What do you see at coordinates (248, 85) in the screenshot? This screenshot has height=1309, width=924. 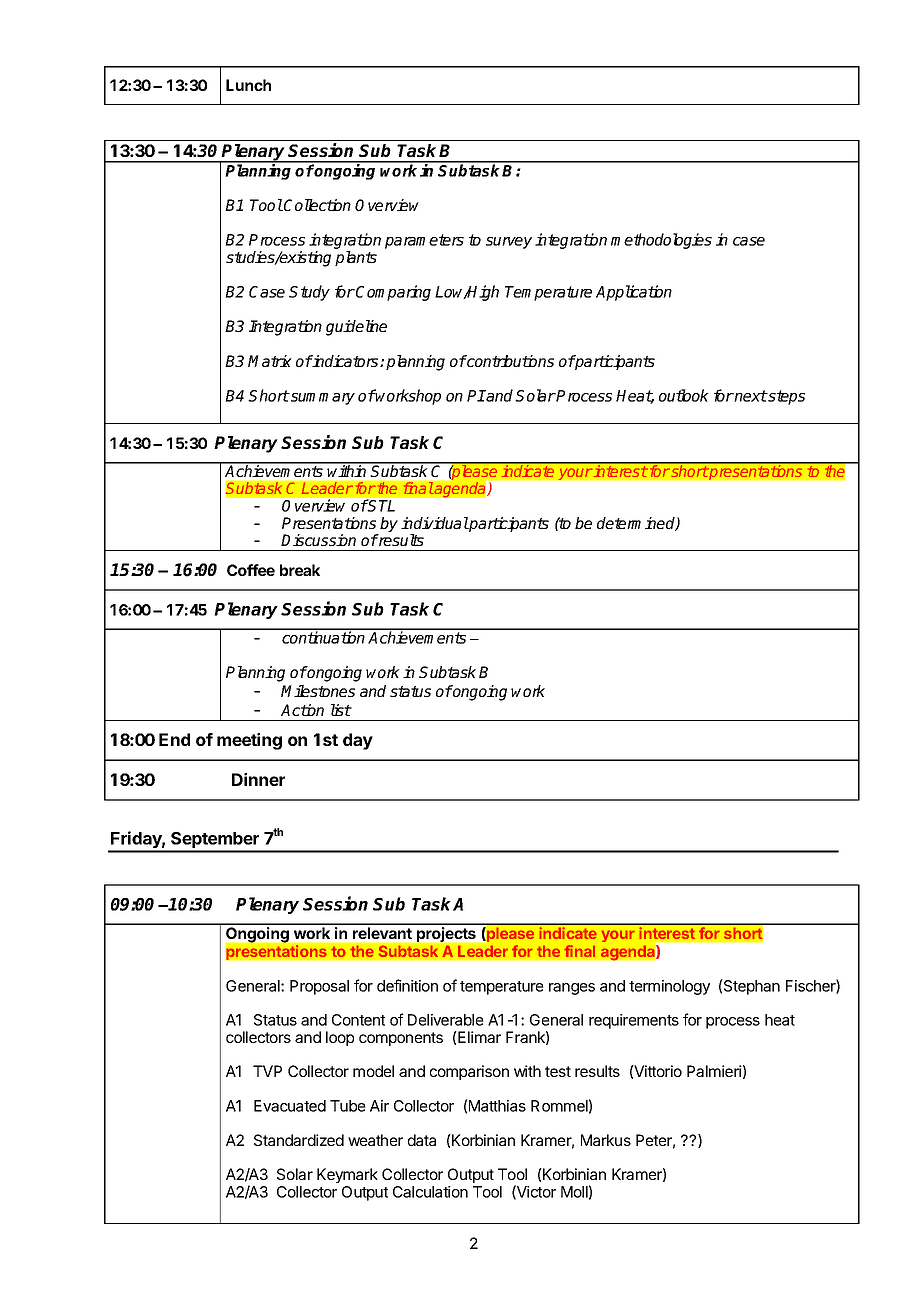 I see `Lunch` at bounding box center [248, 85].
